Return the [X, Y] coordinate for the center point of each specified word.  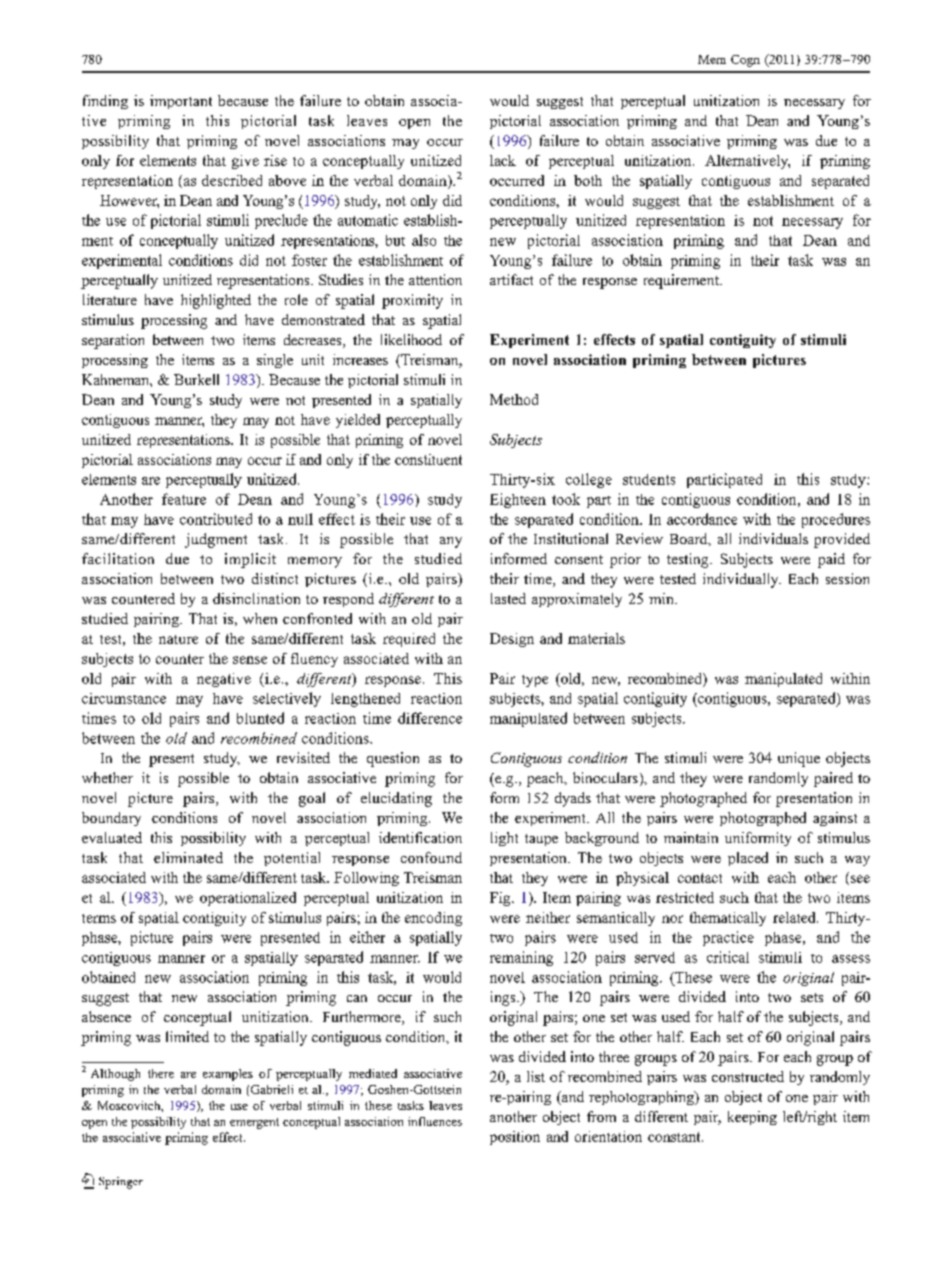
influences [435, 1121]
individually [742, 580]
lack [503, 160]
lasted [508, 598]
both [588, 180]
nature [178, 639]
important [181, 102]
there [161, 1073]
